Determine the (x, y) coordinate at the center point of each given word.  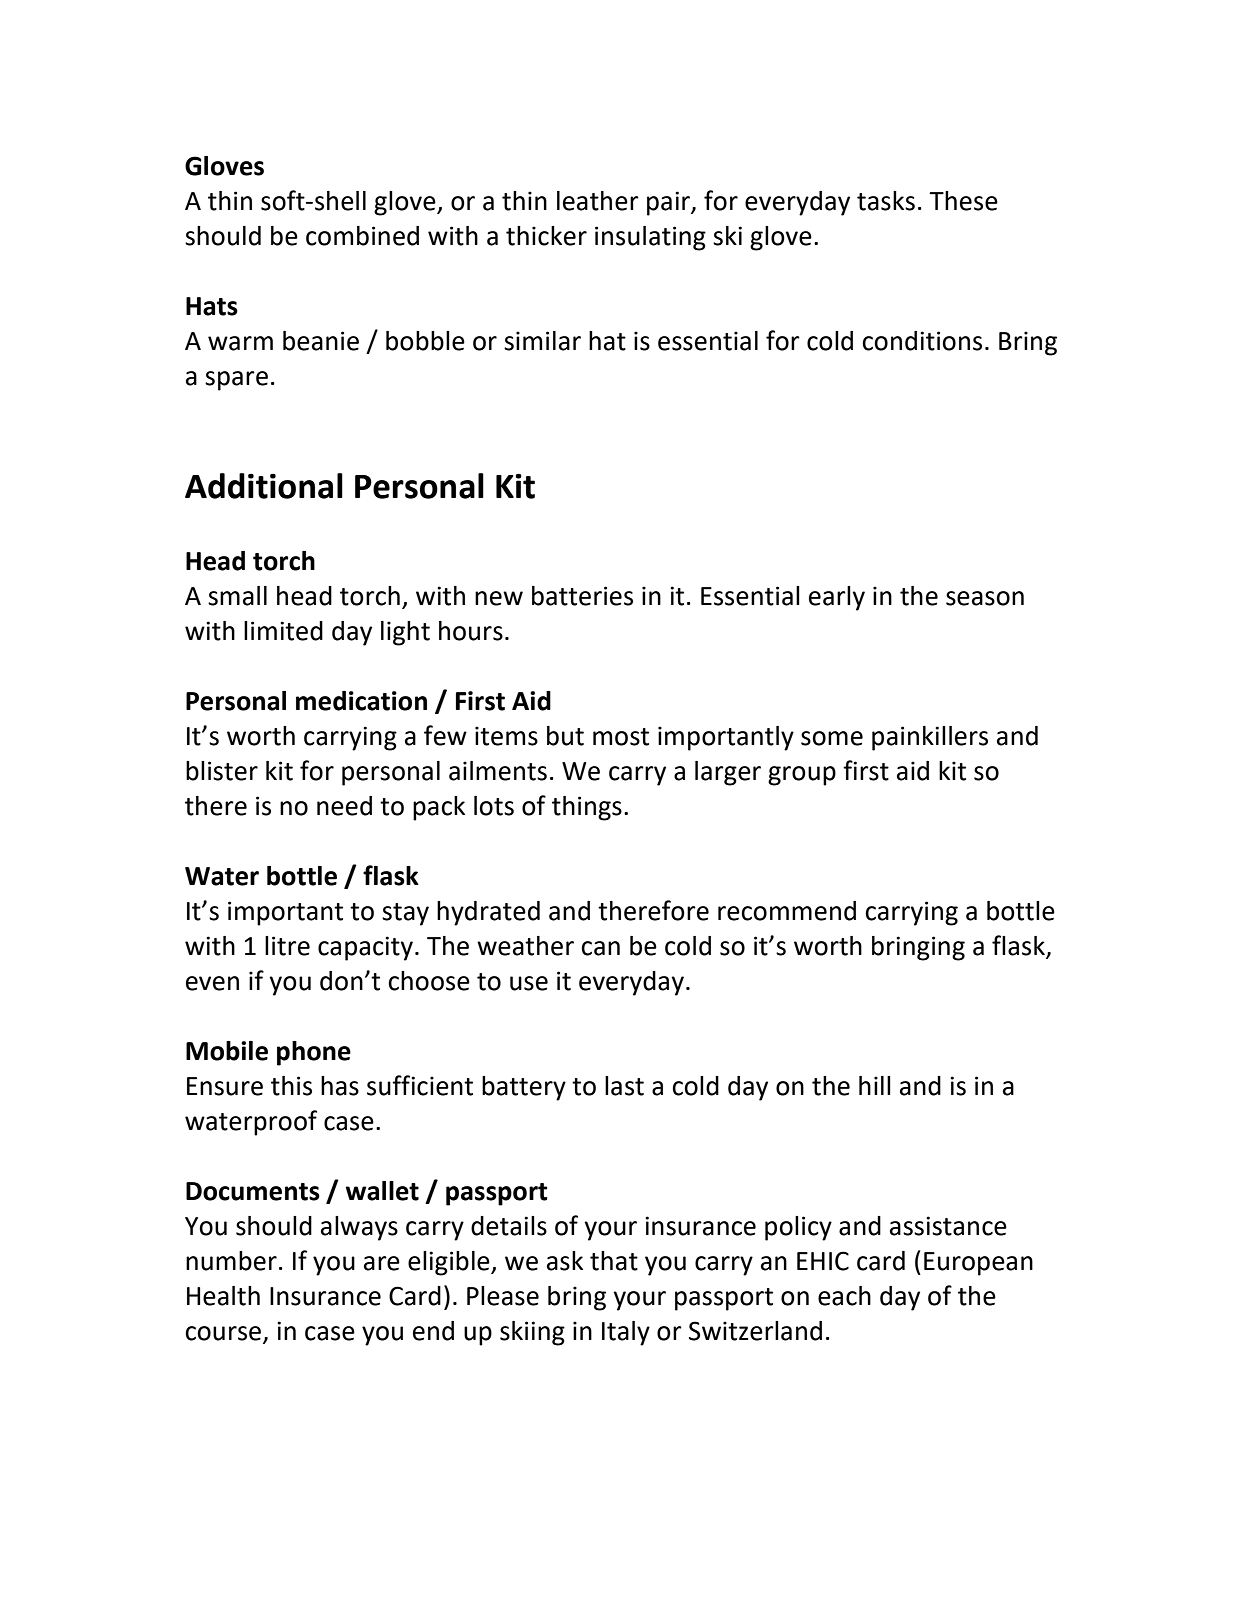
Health (223, 1296)
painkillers (930, 738)
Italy (626, 1333)
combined (362, 236)
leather (598, 201)
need (344, 806)
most (621, 737)
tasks (886, 201)
